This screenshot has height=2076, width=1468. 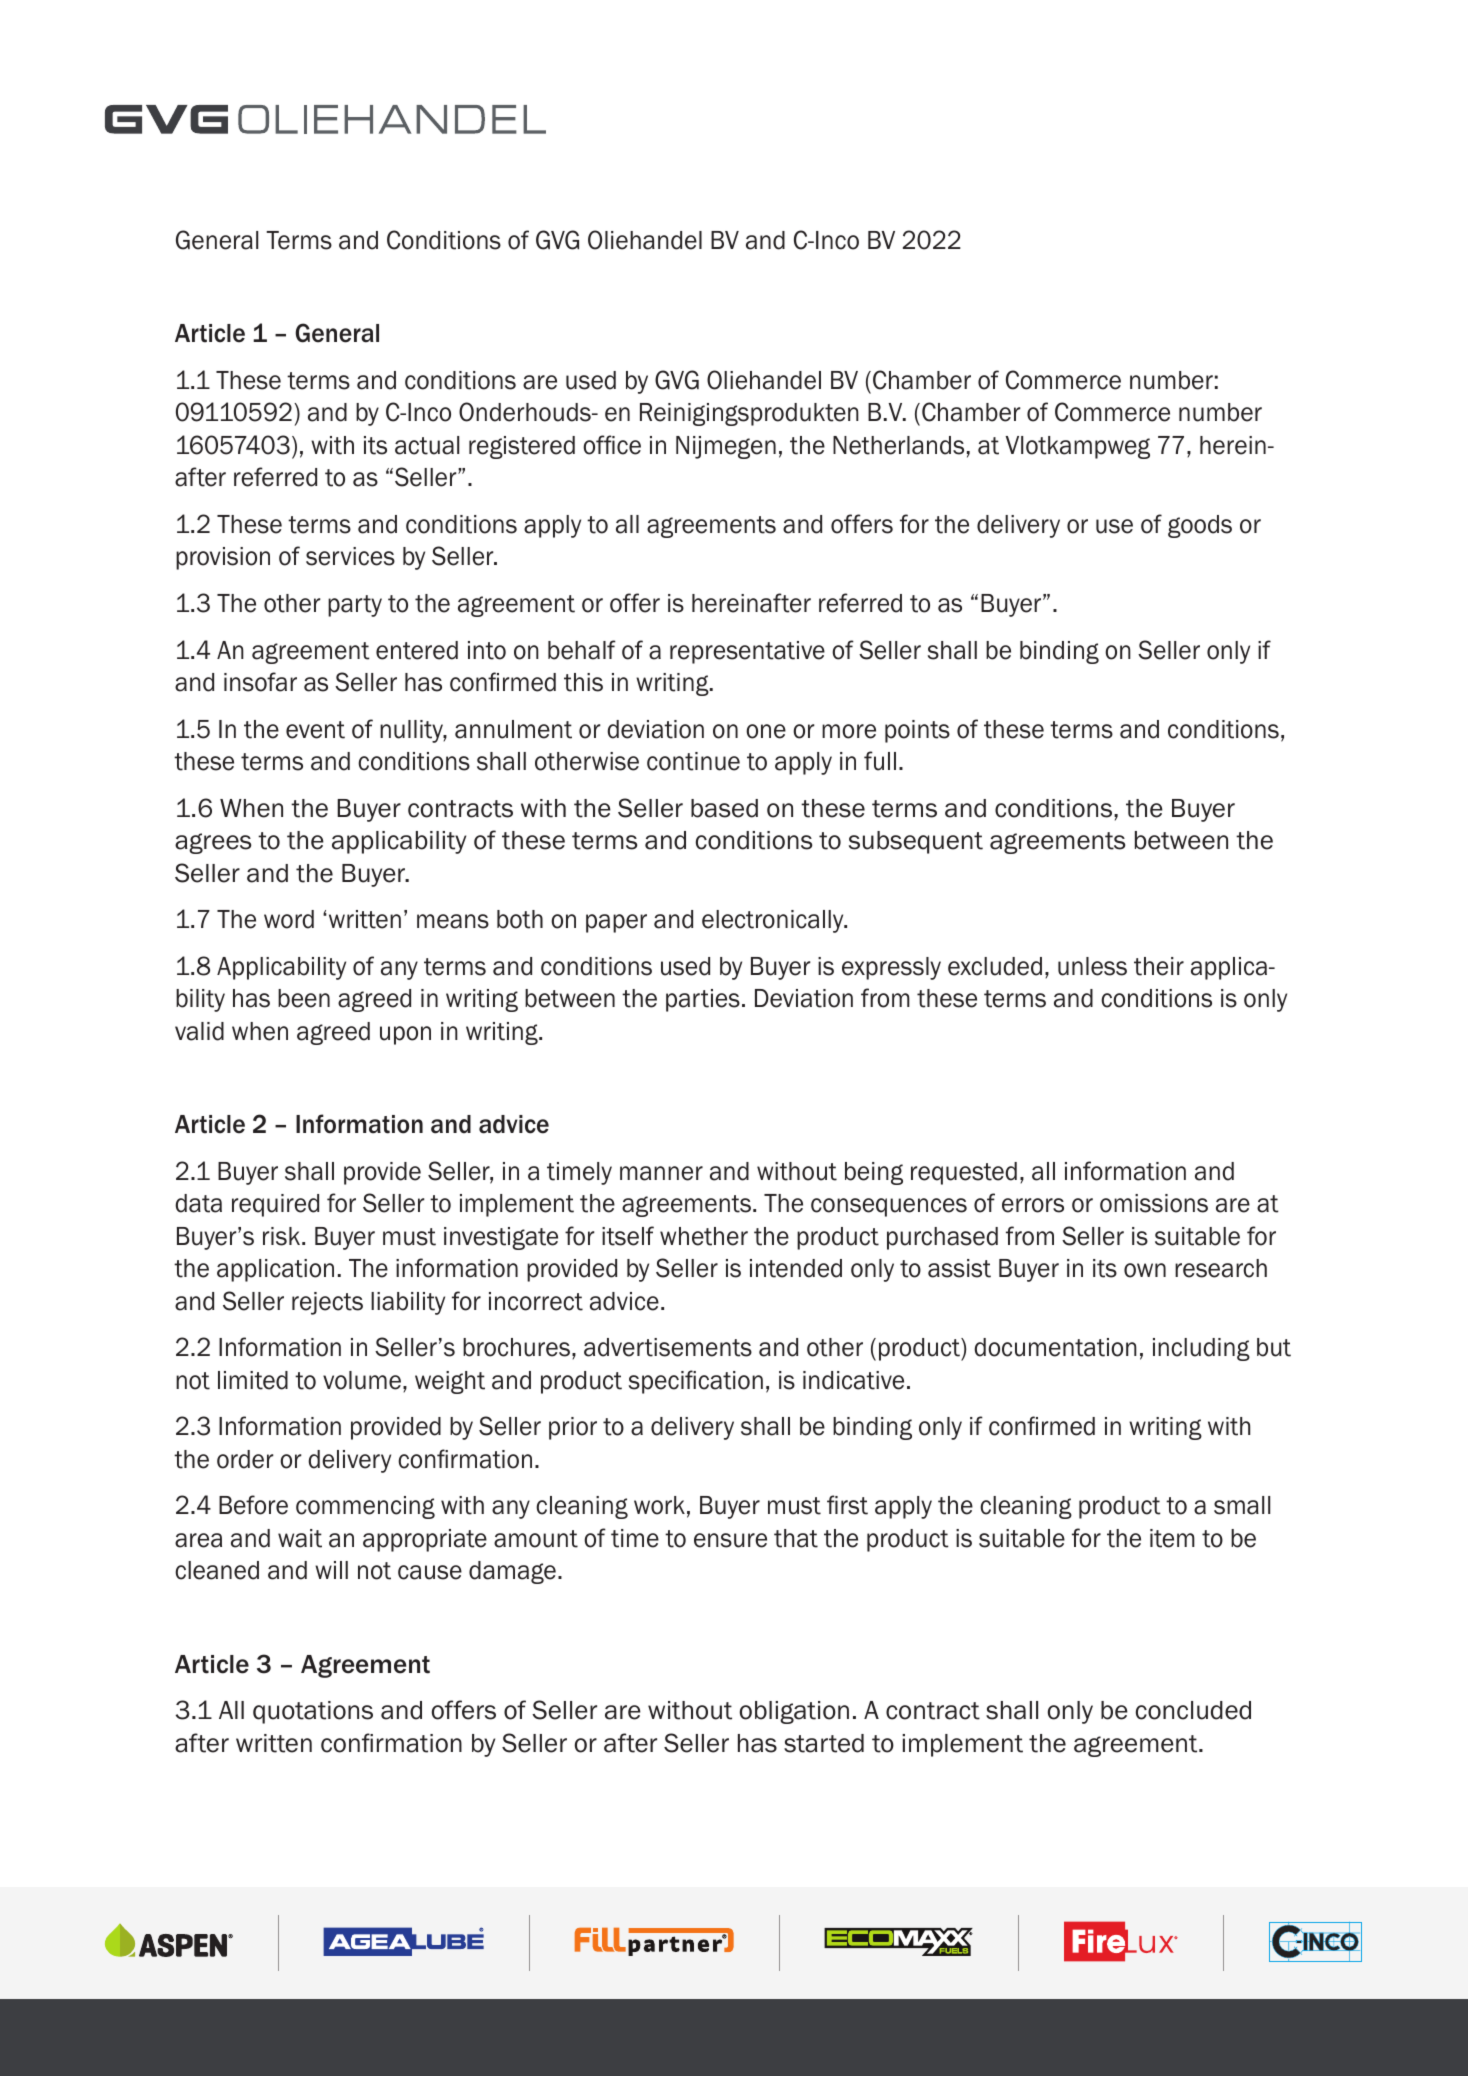 What do you see at coordinates (313, 1712) in the screenshot?
I see `quotations` at bounding box center [313, 1712].
